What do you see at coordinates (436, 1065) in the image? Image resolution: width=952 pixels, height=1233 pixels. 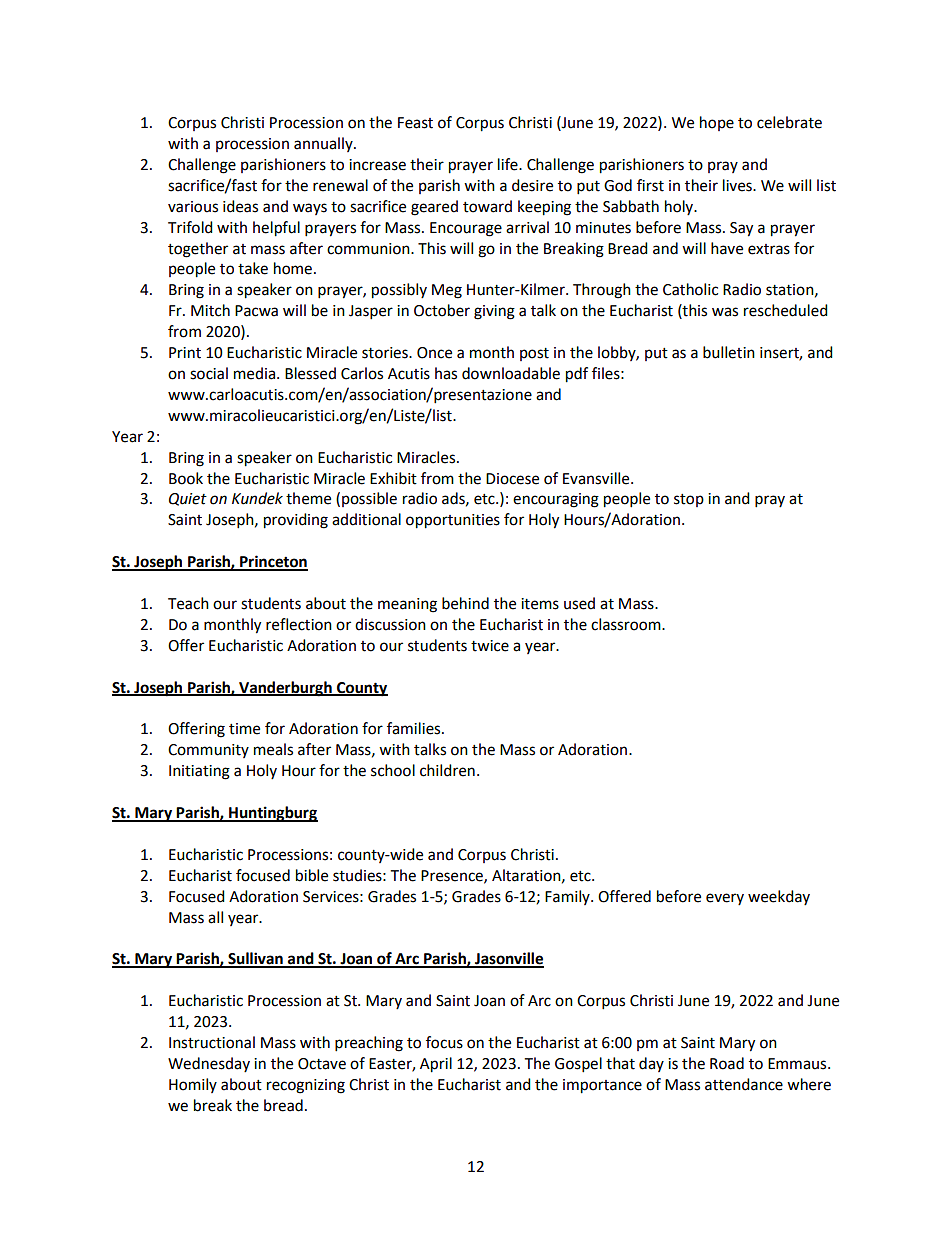 I see `April` at bounding box center [436, 1065].
